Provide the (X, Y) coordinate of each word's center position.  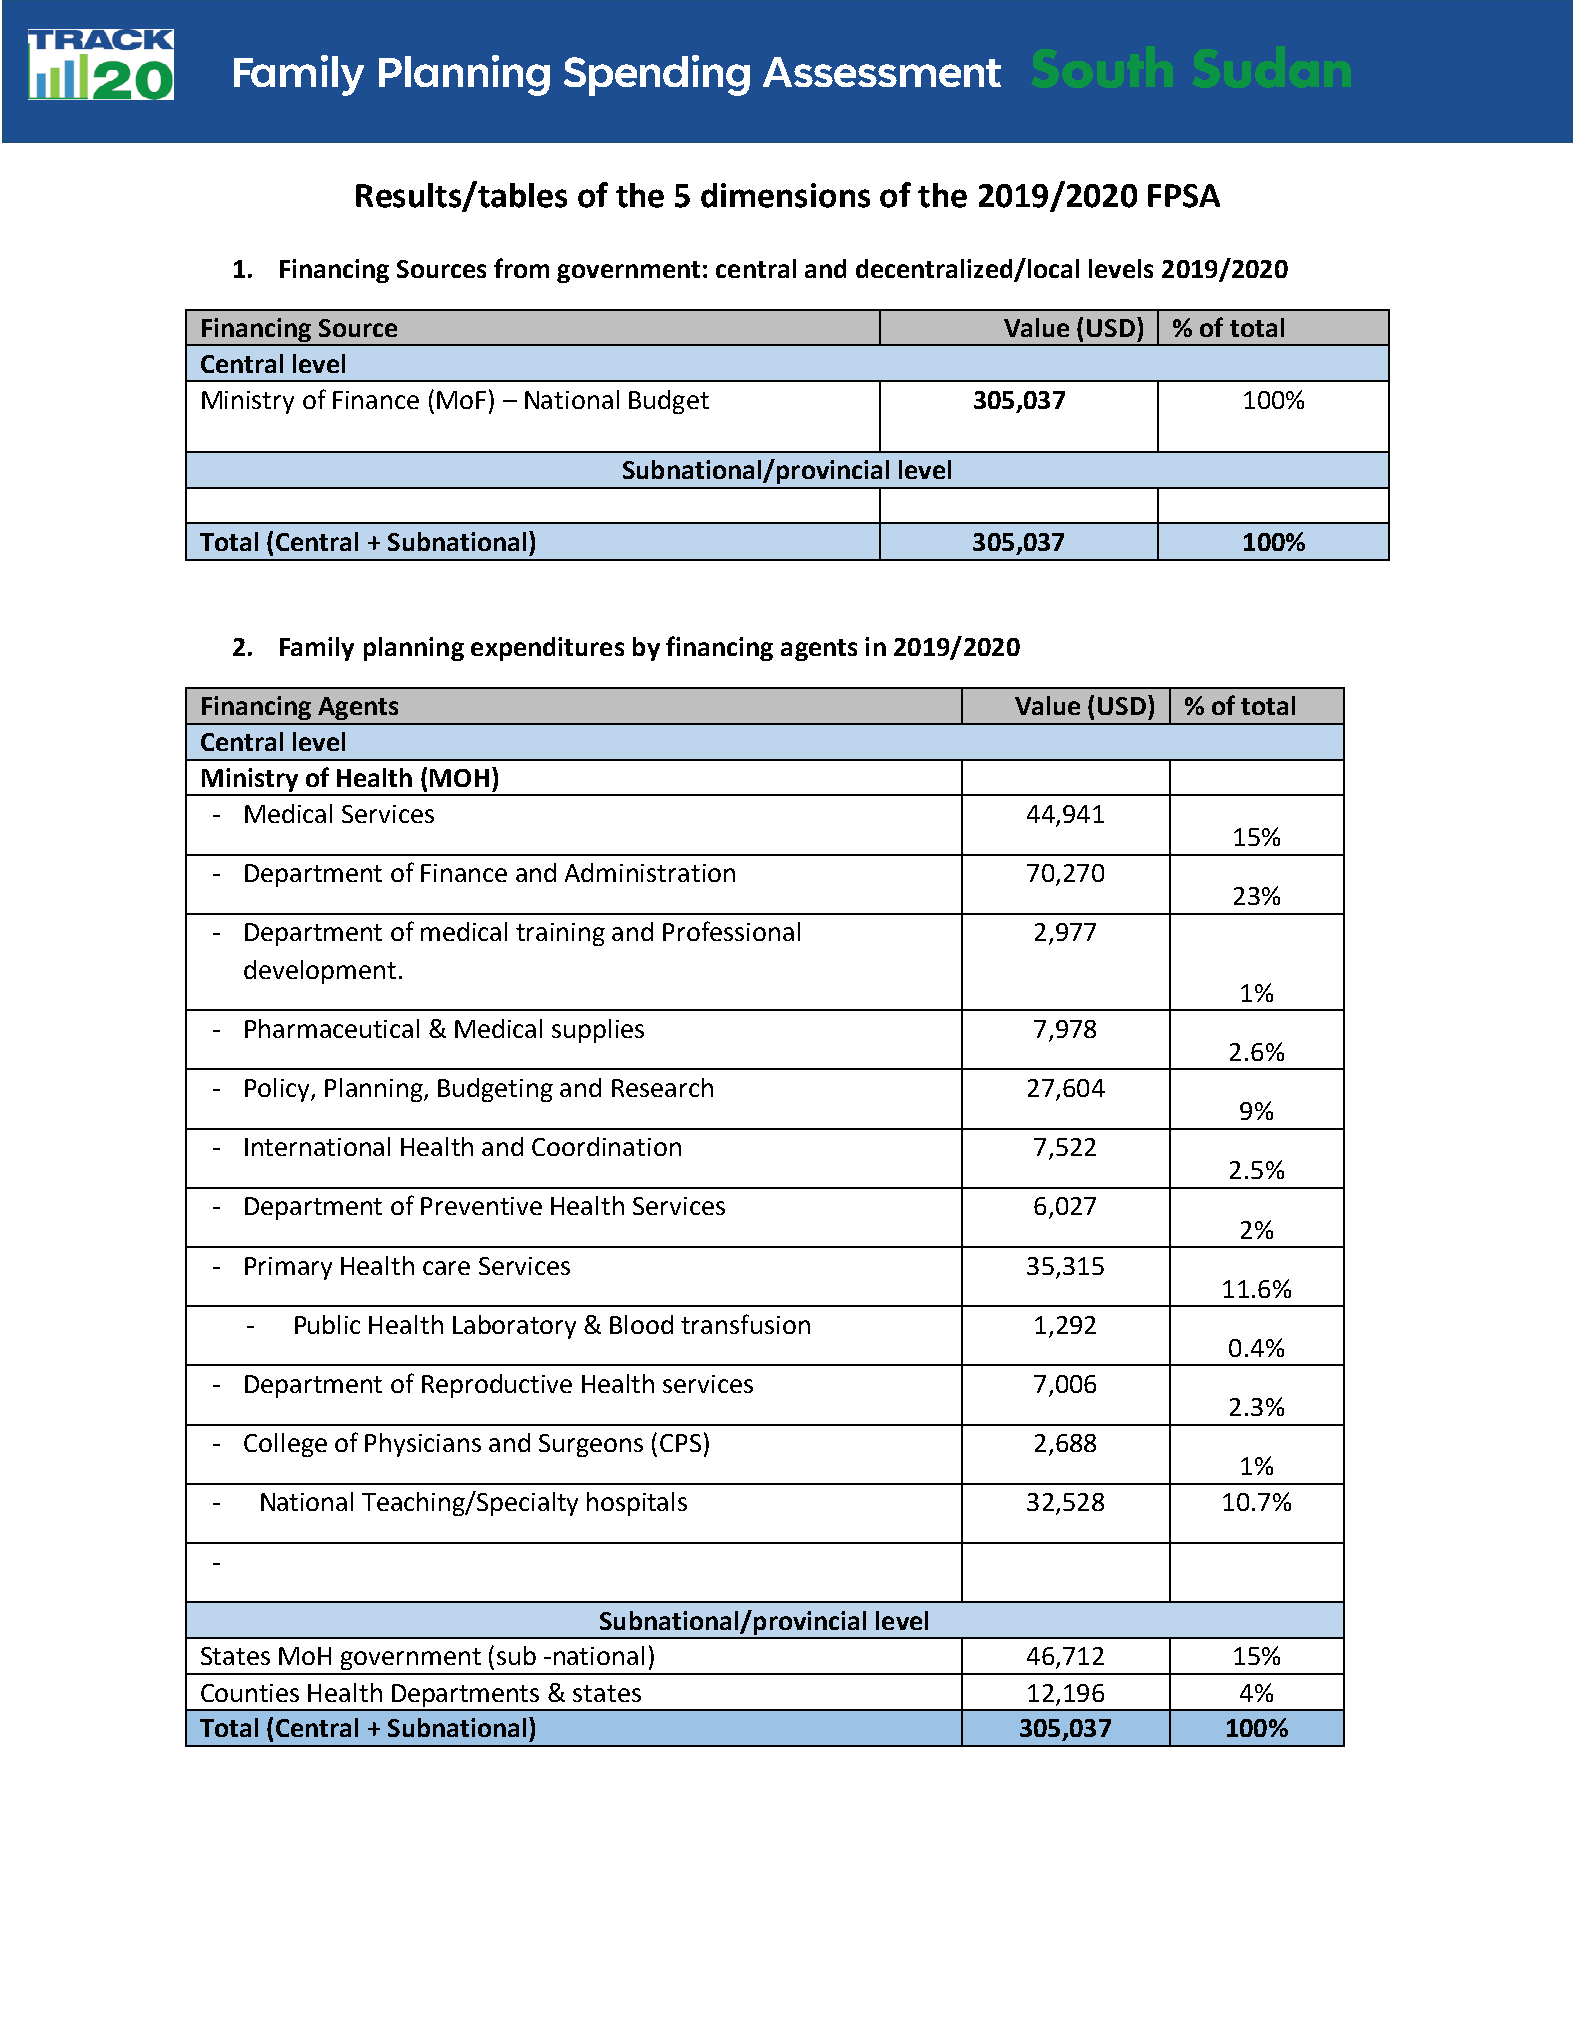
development (320, 972)
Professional (731, 931)
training (560, 934)
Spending (657, 75)
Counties (250, 1693)
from (521, 268)
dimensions (785, 195)
